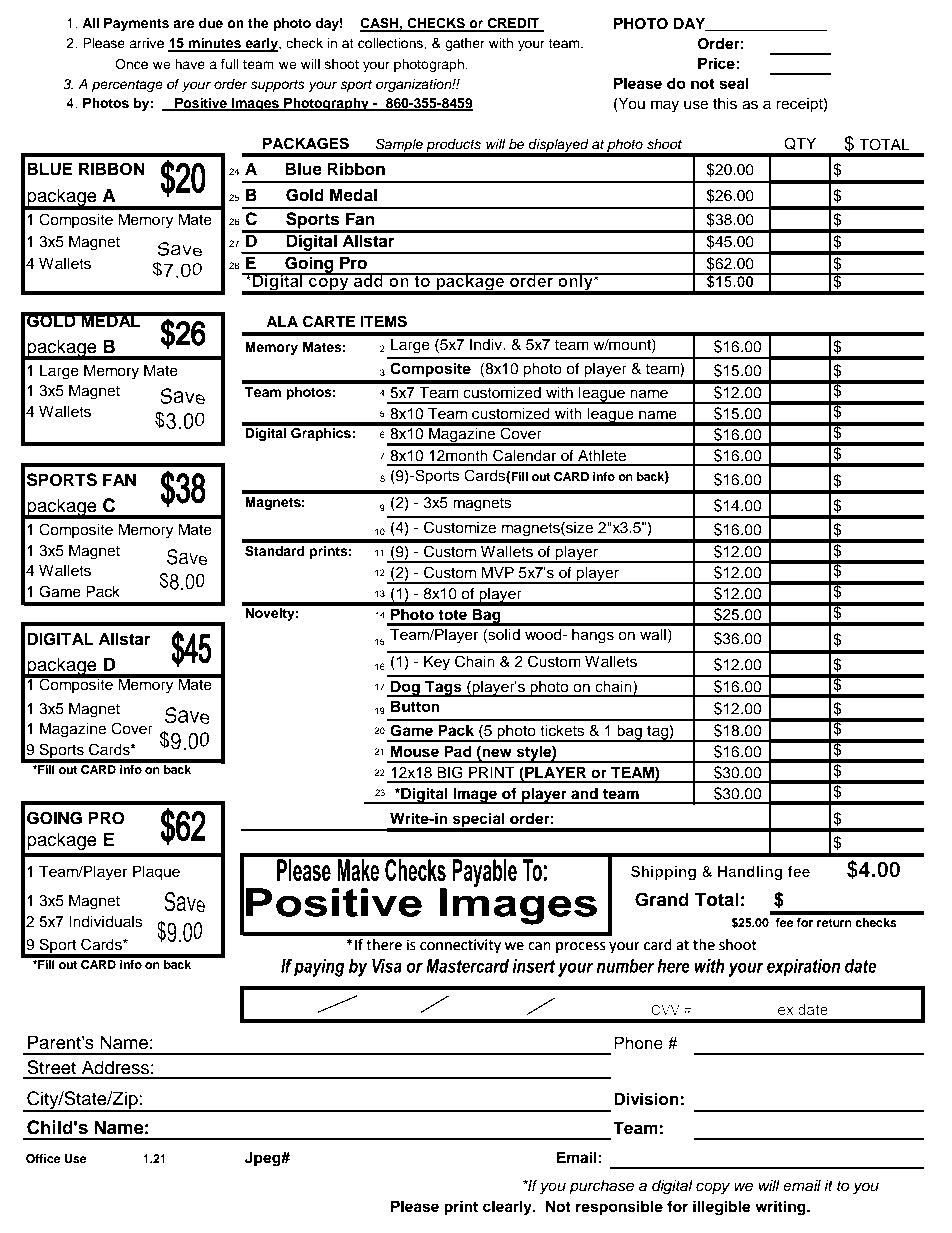  What do you see at coordinates (156, 873) in the image?
I see `Plaque` at bounding box center [156, 873].
